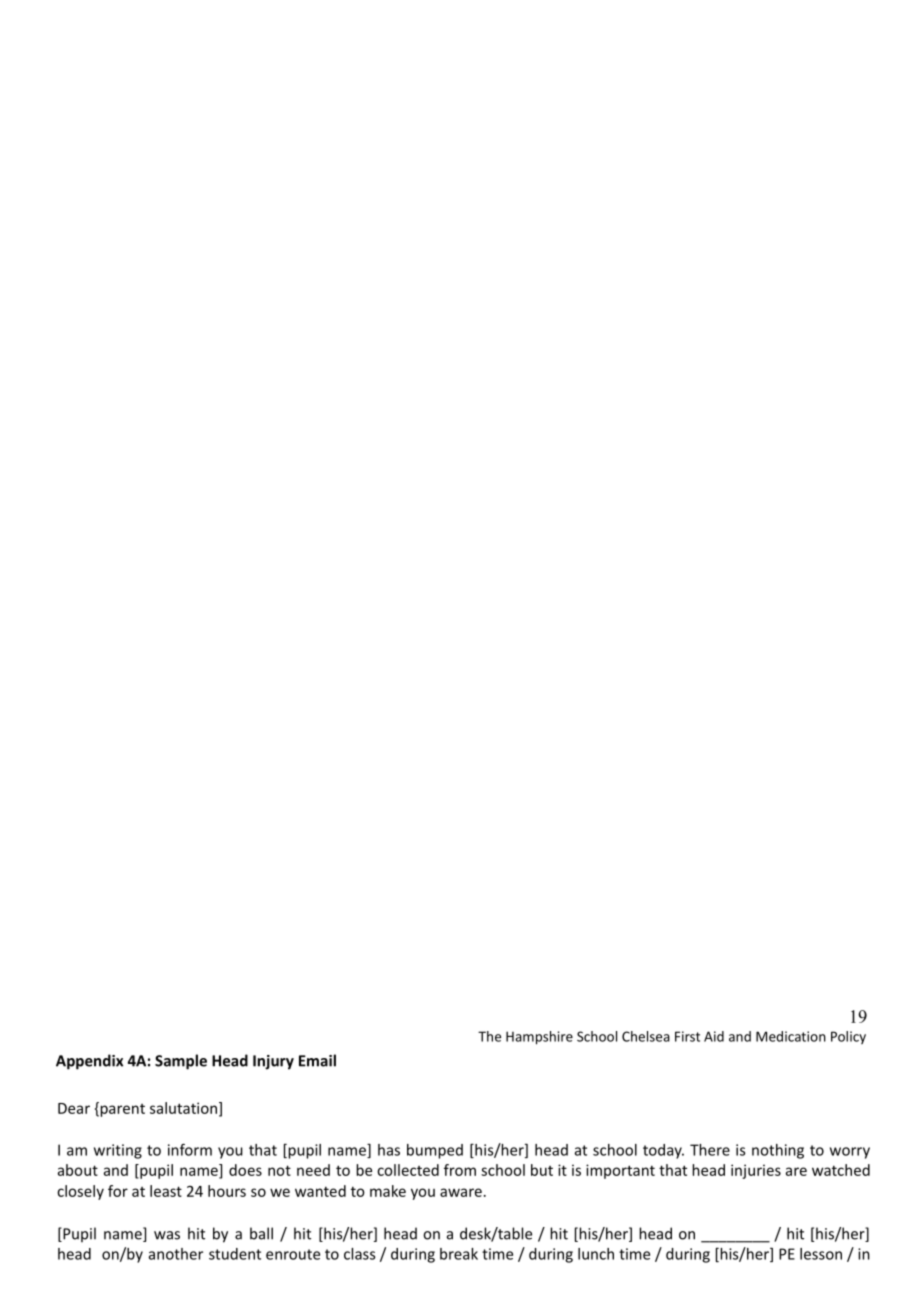 This document has width=924, height=1307. What do you see at coordinates (821, 1254) in the document?
I see `lesson` at bounding box center [821, 1254].
